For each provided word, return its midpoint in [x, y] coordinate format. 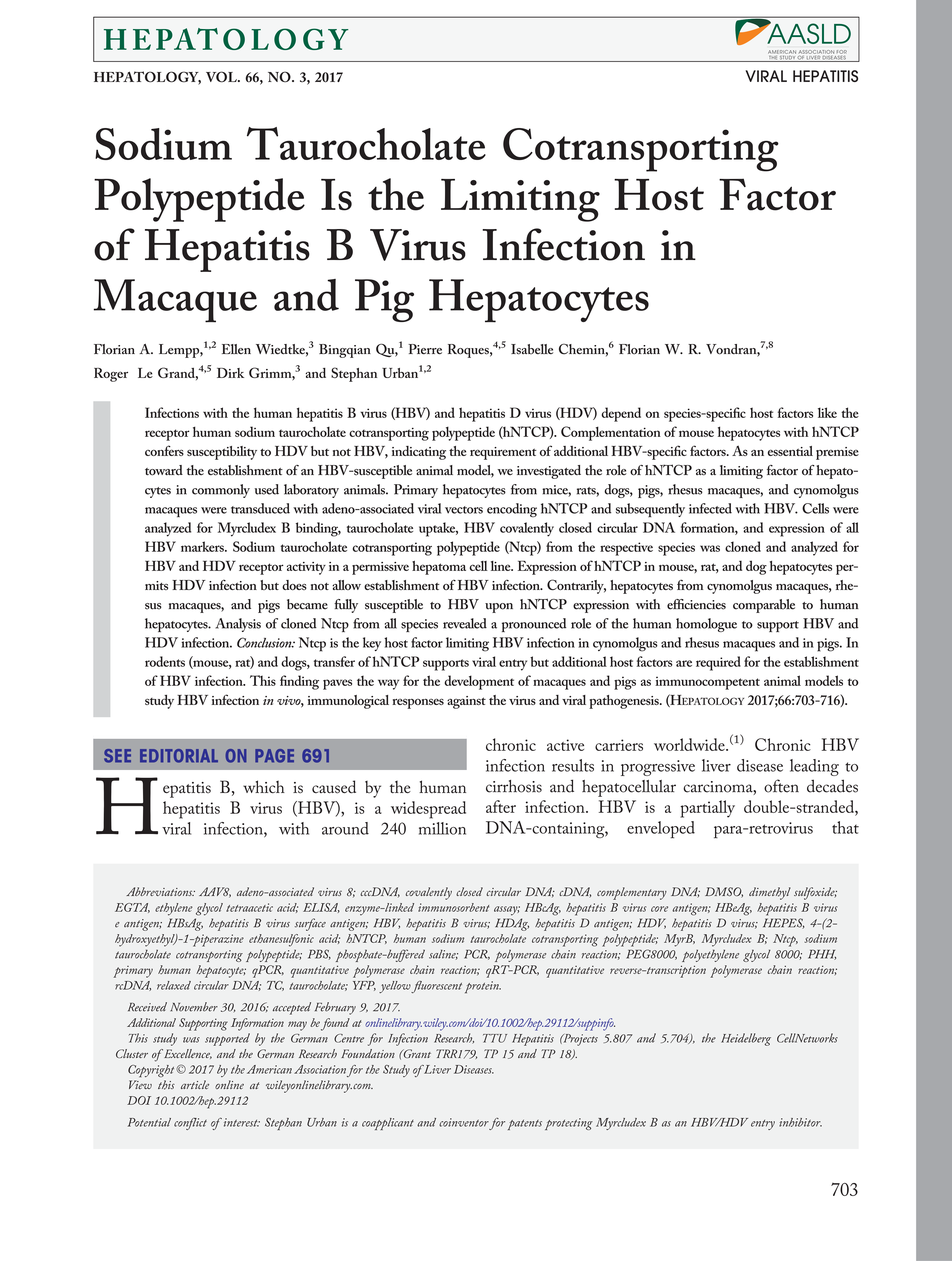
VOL [222, 77]
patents [525, 1125]
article [195, 1084]
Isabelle [532, 349]
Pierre [425, 349]
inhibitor [800, 1122]
